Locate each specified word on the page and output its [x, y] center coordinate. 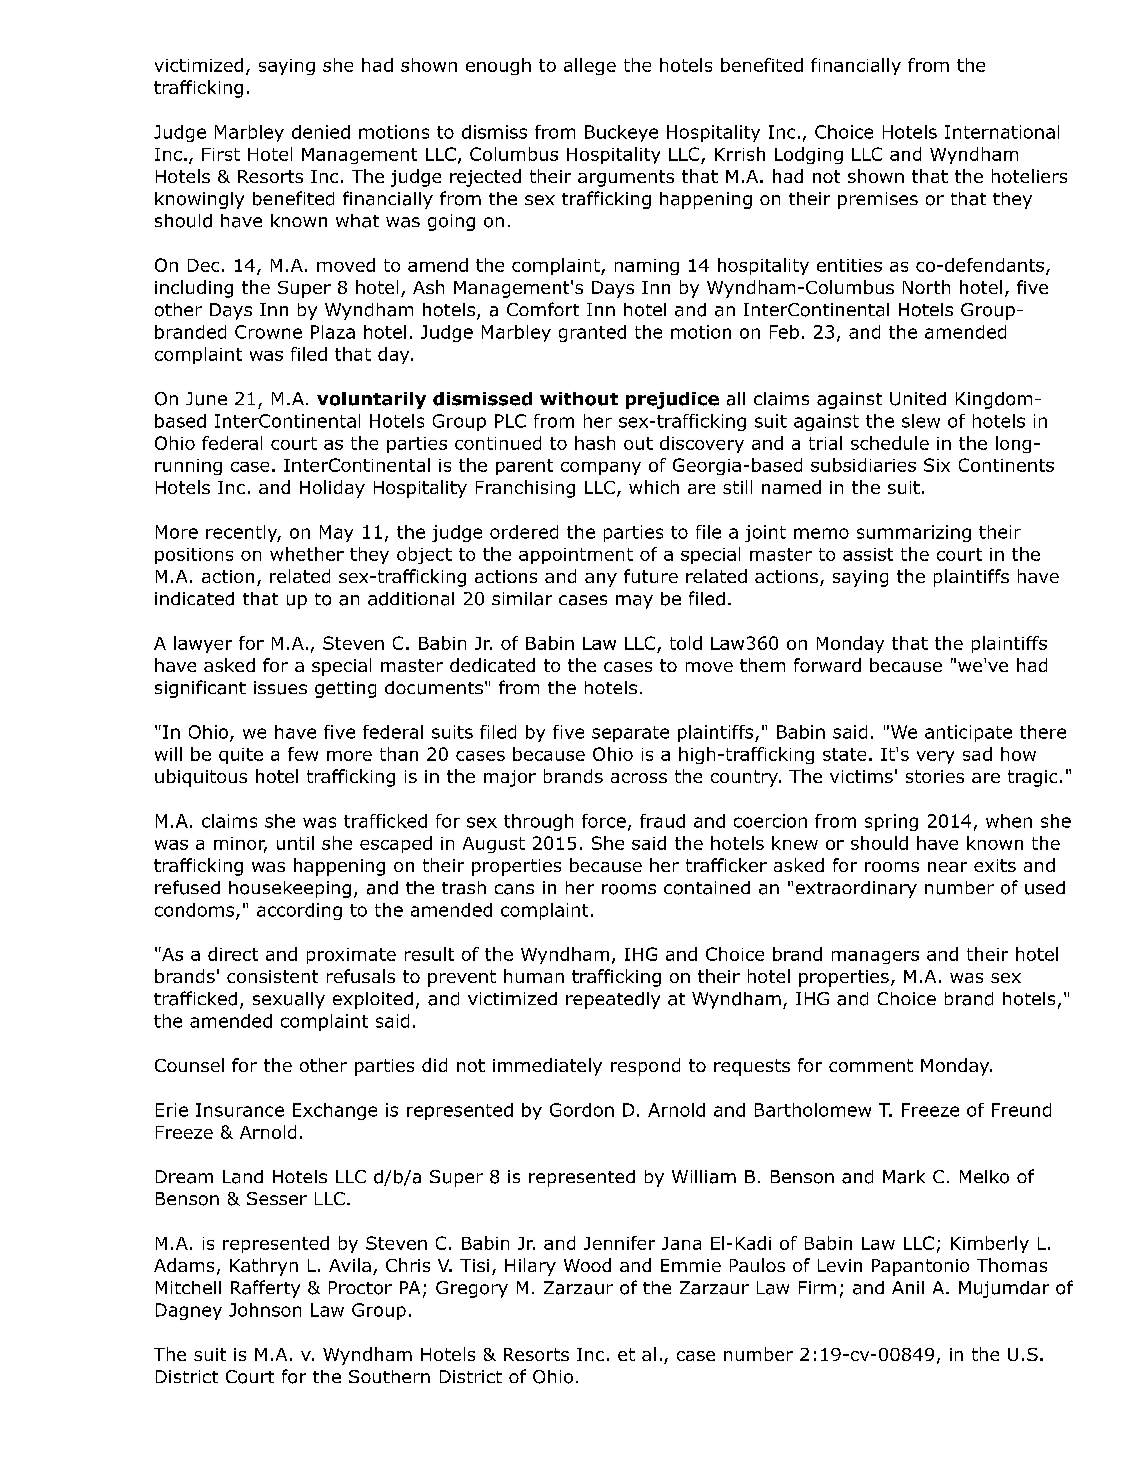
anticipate [968, 733]
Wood [587, 1265]
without [579, 399]
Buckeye [621, 133]
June [206, 399]
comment [871, 1065]
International [1002, 132]
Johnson [265, 1310]
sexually [289, 1000]
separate [630, 734]
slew [921, 421]
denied [321, 132]
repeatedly [613, 1000]
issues [280, 688]
